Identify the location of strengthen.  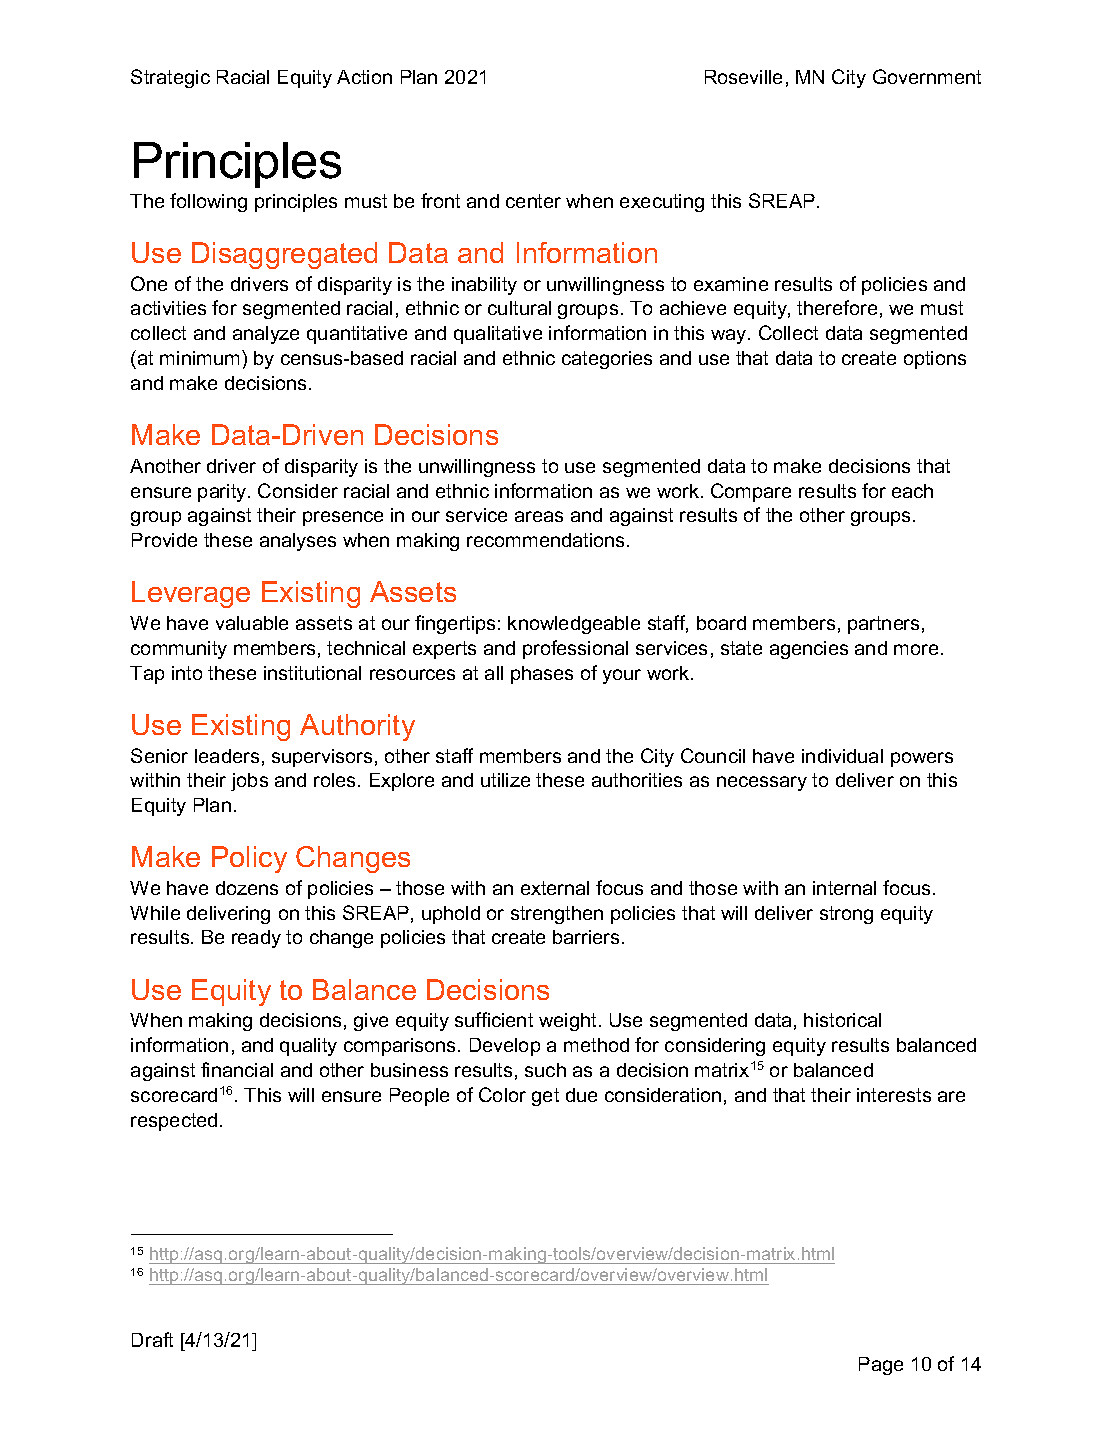
(557, 915).
